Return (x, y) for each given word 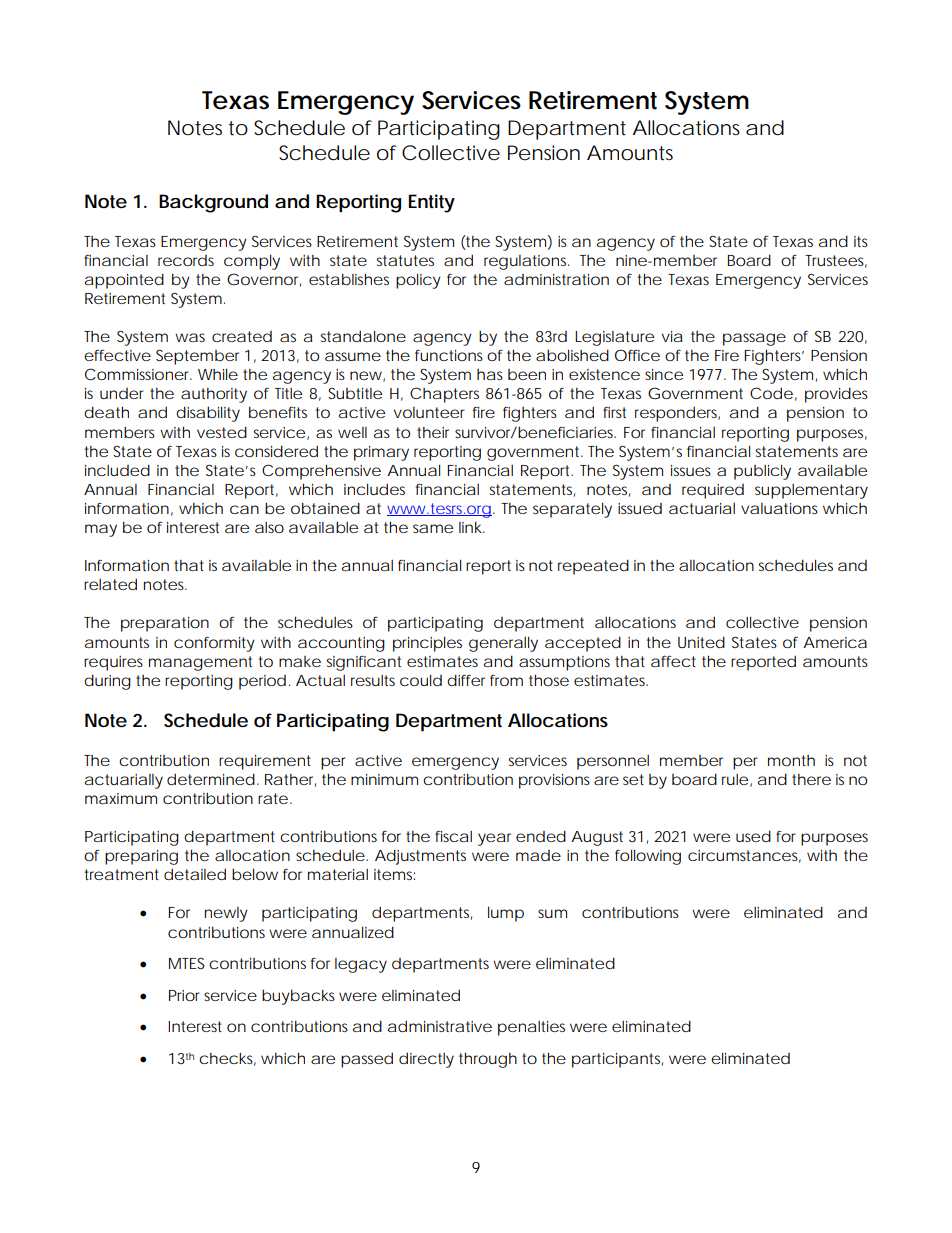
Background (213, 203)
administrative (440, 1026)
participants (617, 1060)
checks (227, 1059)
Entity (431, 203)
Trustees (836, 261)
